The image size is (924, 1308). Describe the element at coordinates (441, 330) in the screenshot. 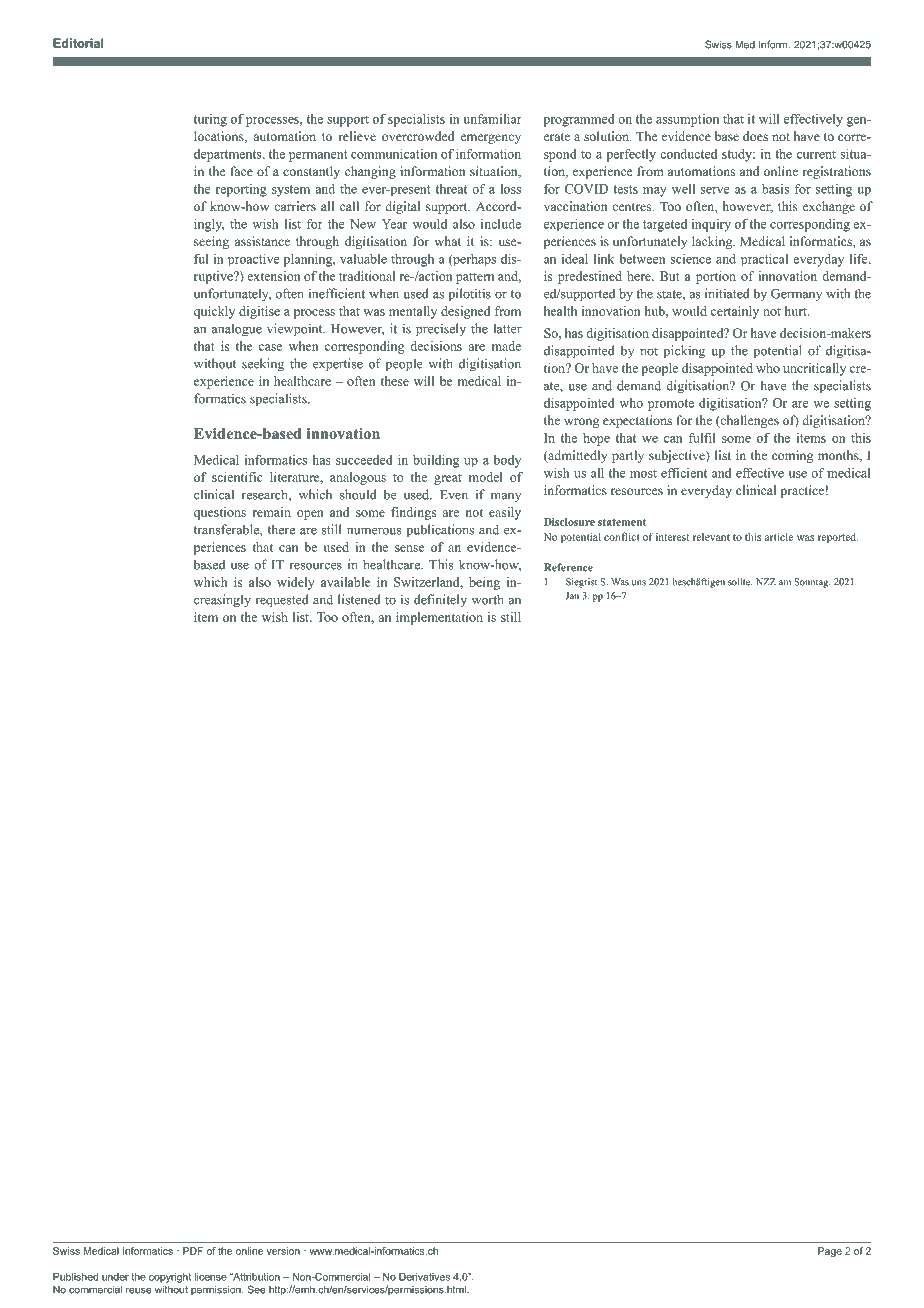

I see `precisely` at that location.
